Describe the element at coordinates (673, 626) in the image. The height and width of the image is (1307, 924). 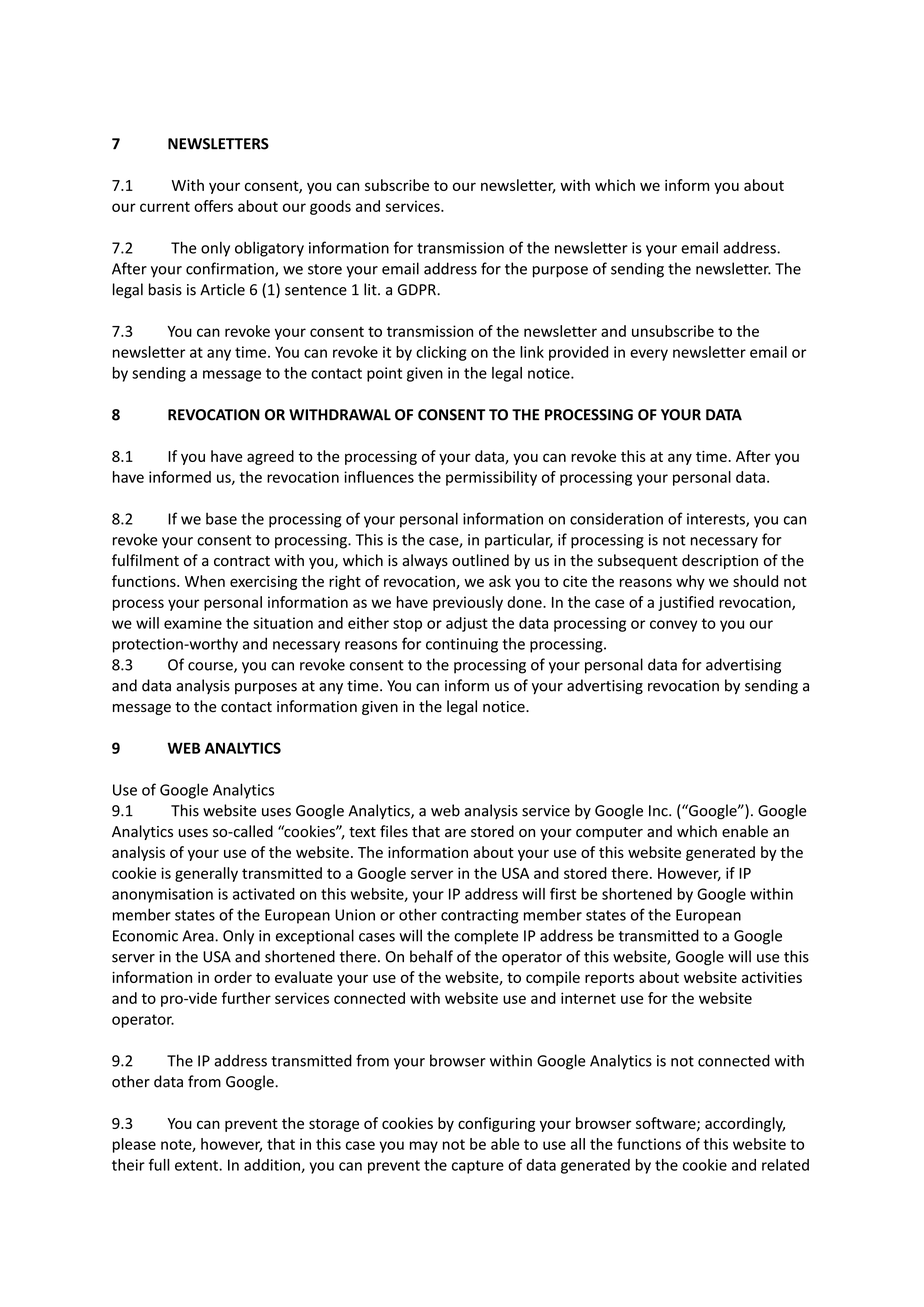
I see `convey` at that location.
